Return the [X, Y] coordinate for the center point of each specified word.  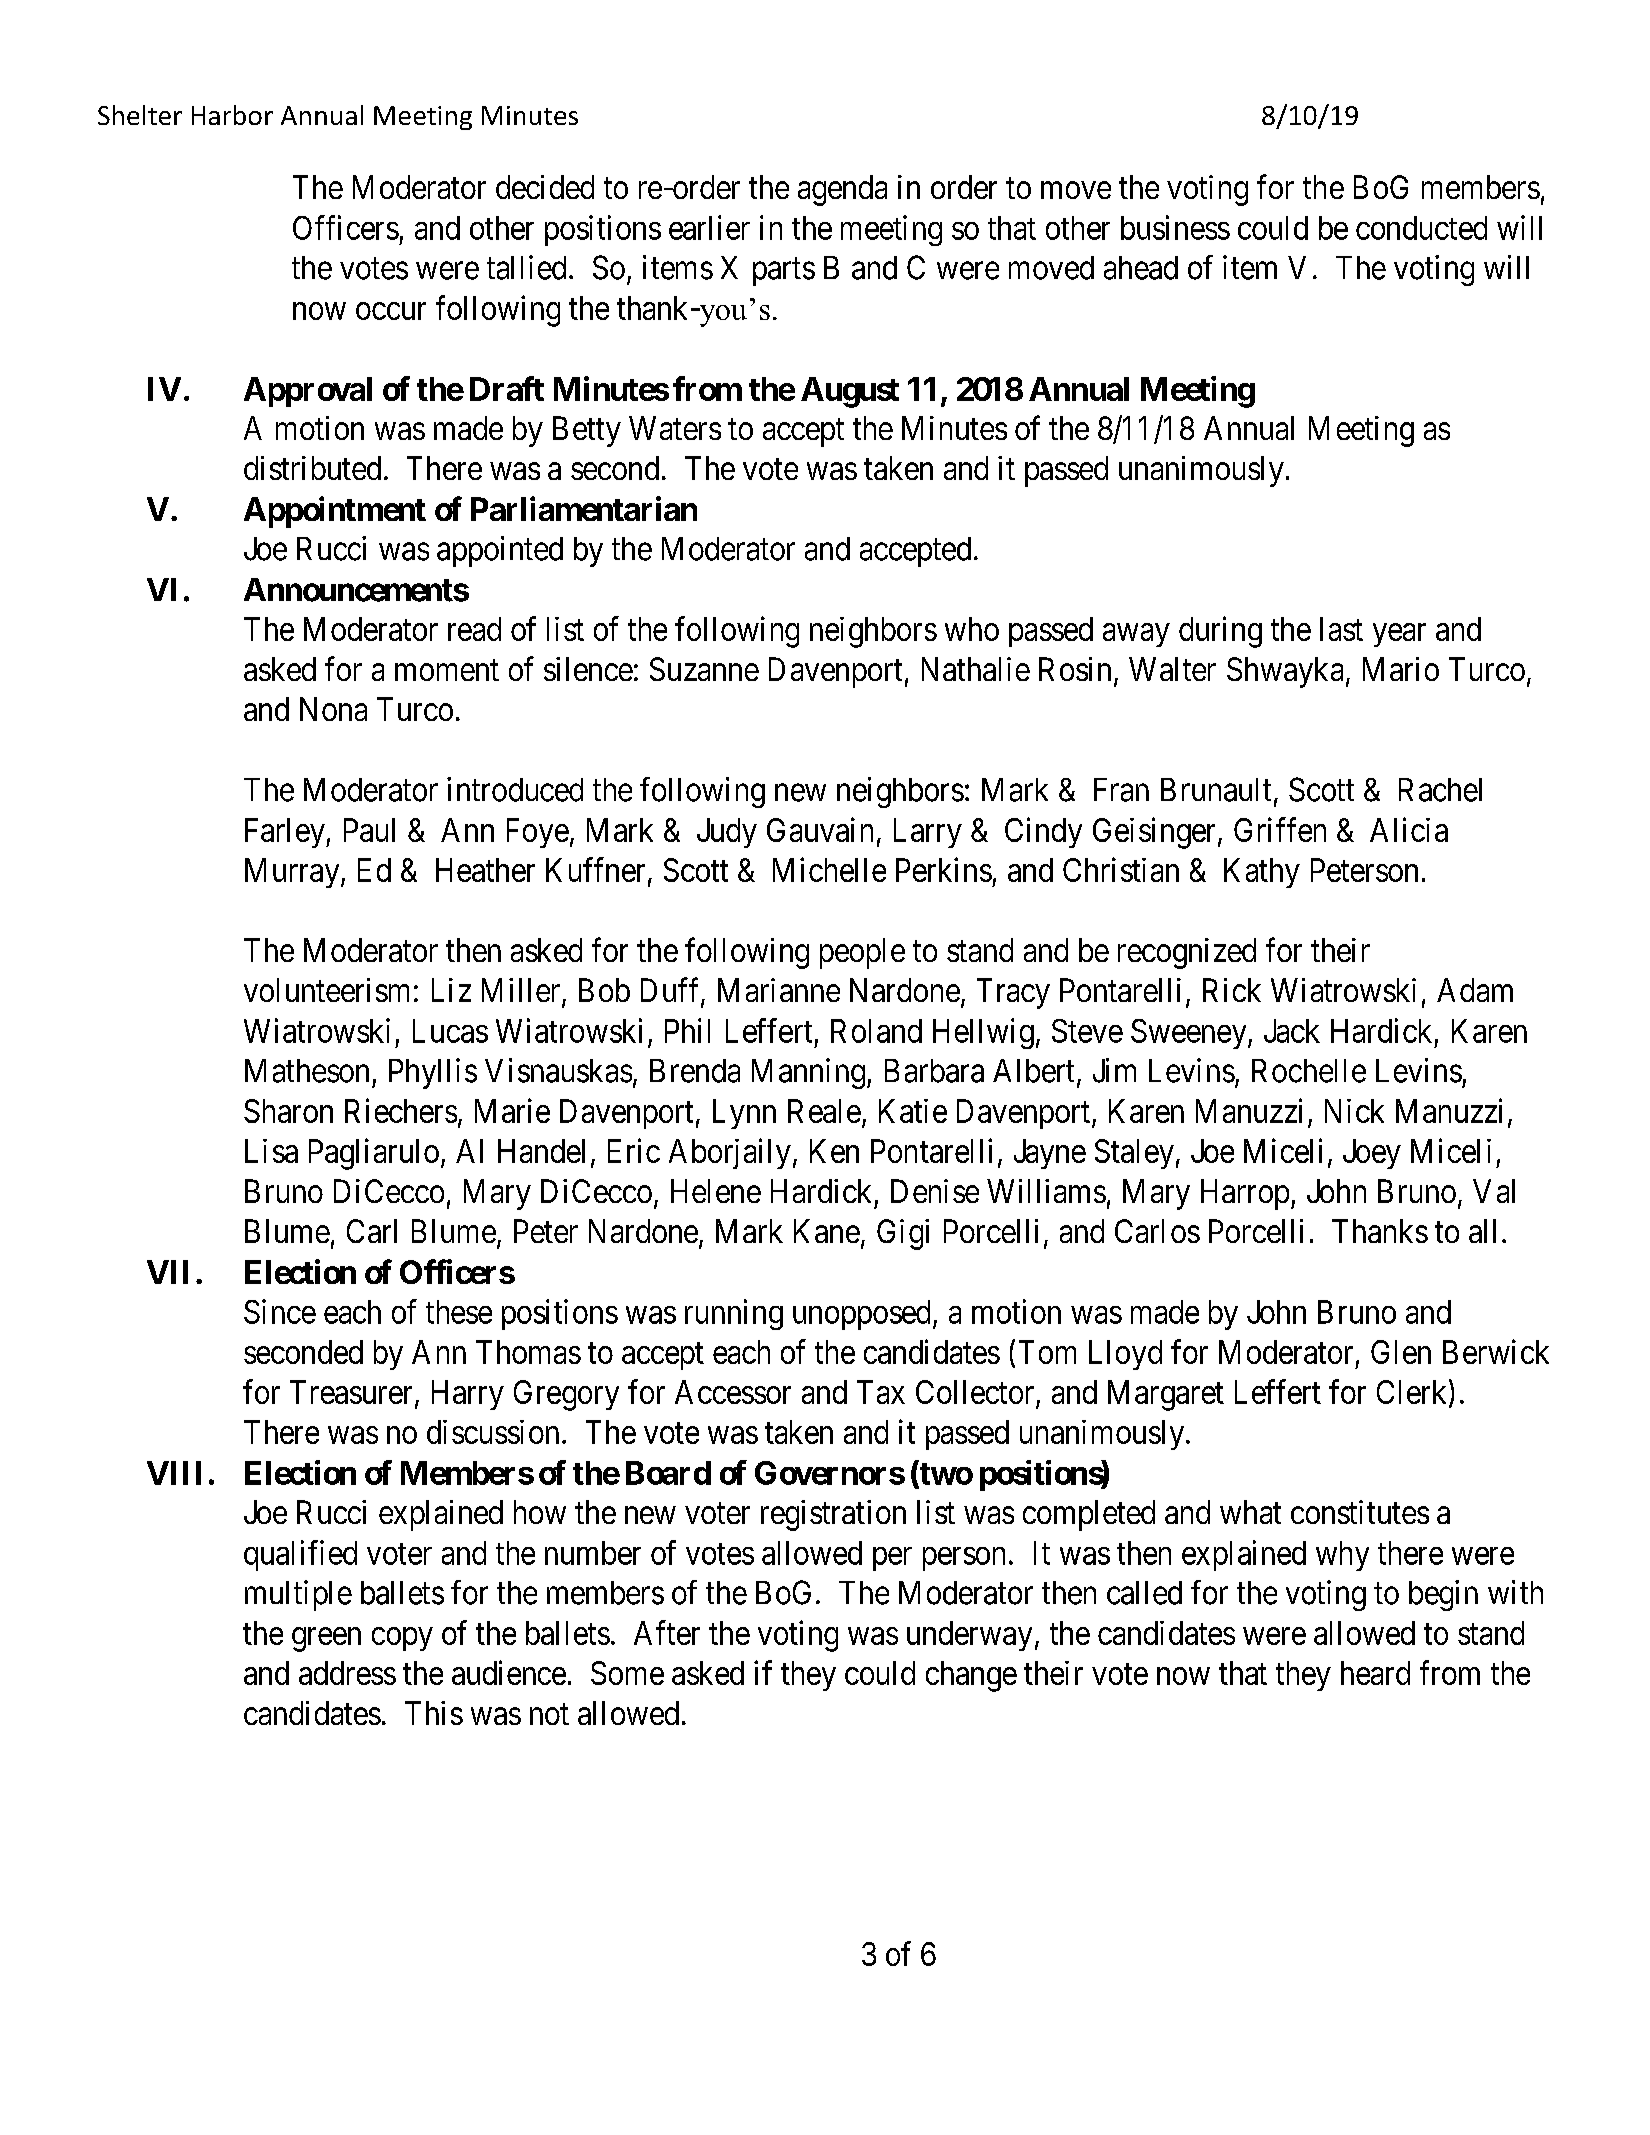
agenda [842, 190]
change [971, 1676]
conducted [1421, 228]
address [347, 1673]
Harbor [232, 115]
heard [1375, 1673]
